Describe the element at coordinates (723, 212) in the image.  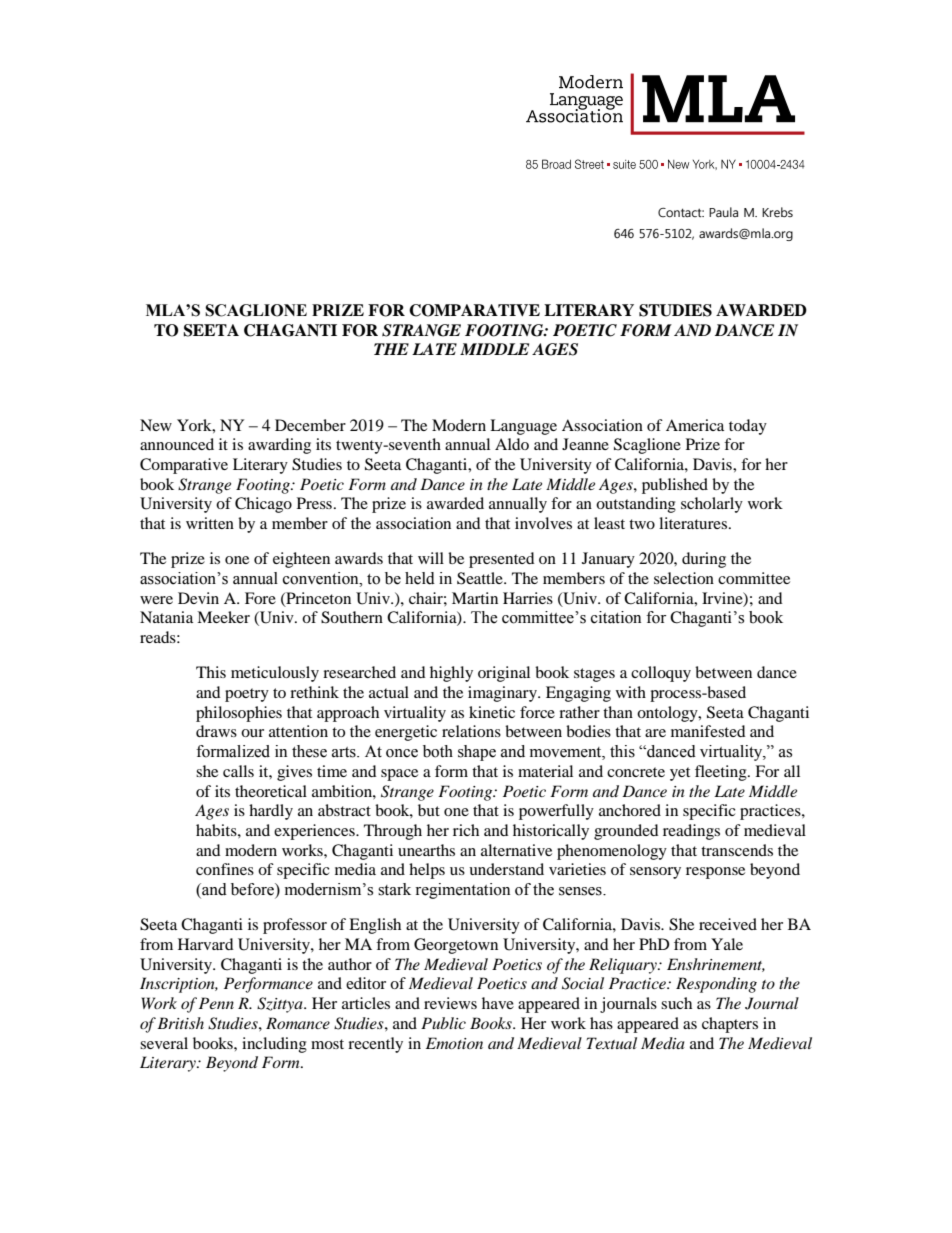
I see `Paula` at that location.
